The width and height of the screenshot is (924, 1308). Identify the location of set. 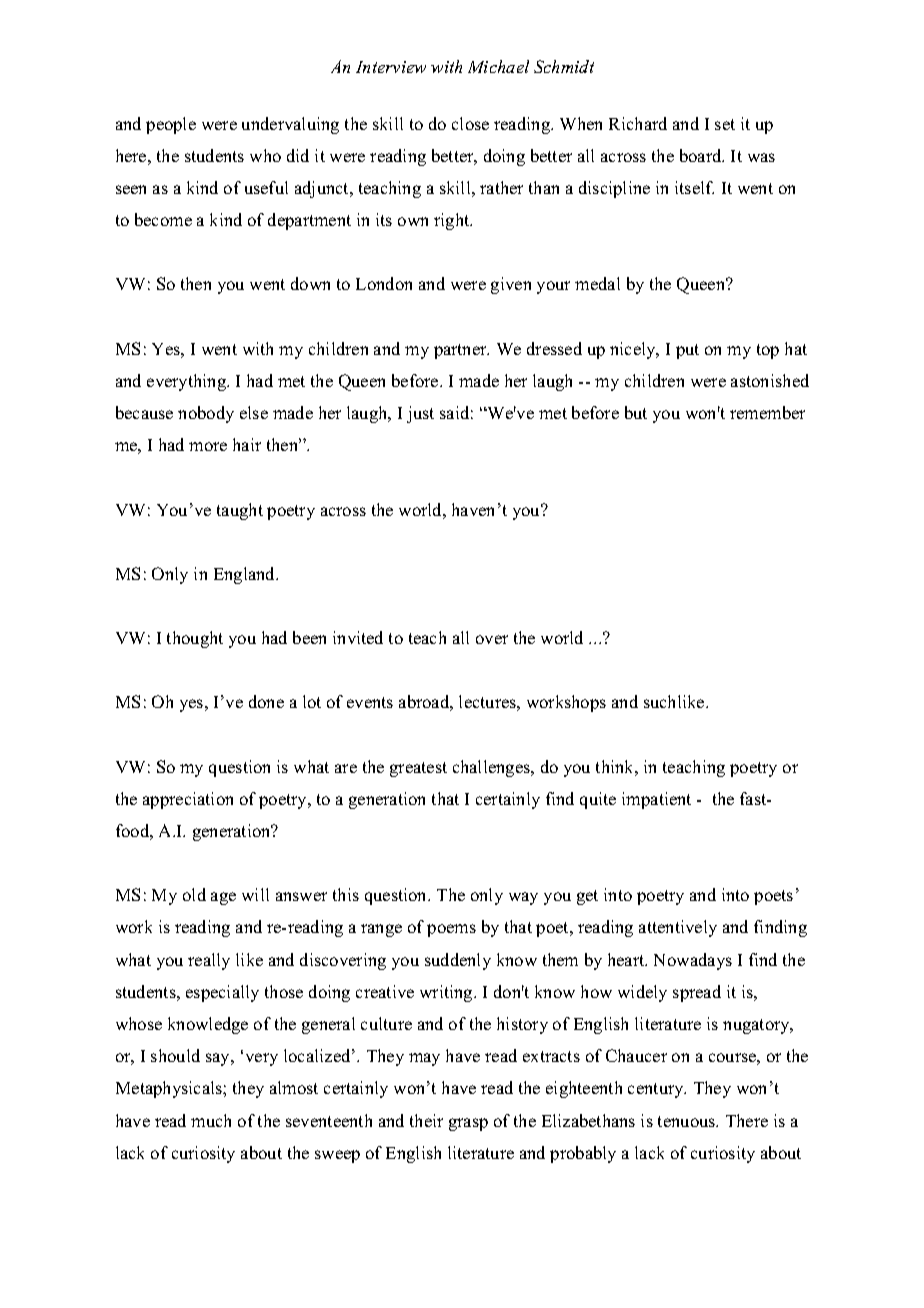
(725, 124).
